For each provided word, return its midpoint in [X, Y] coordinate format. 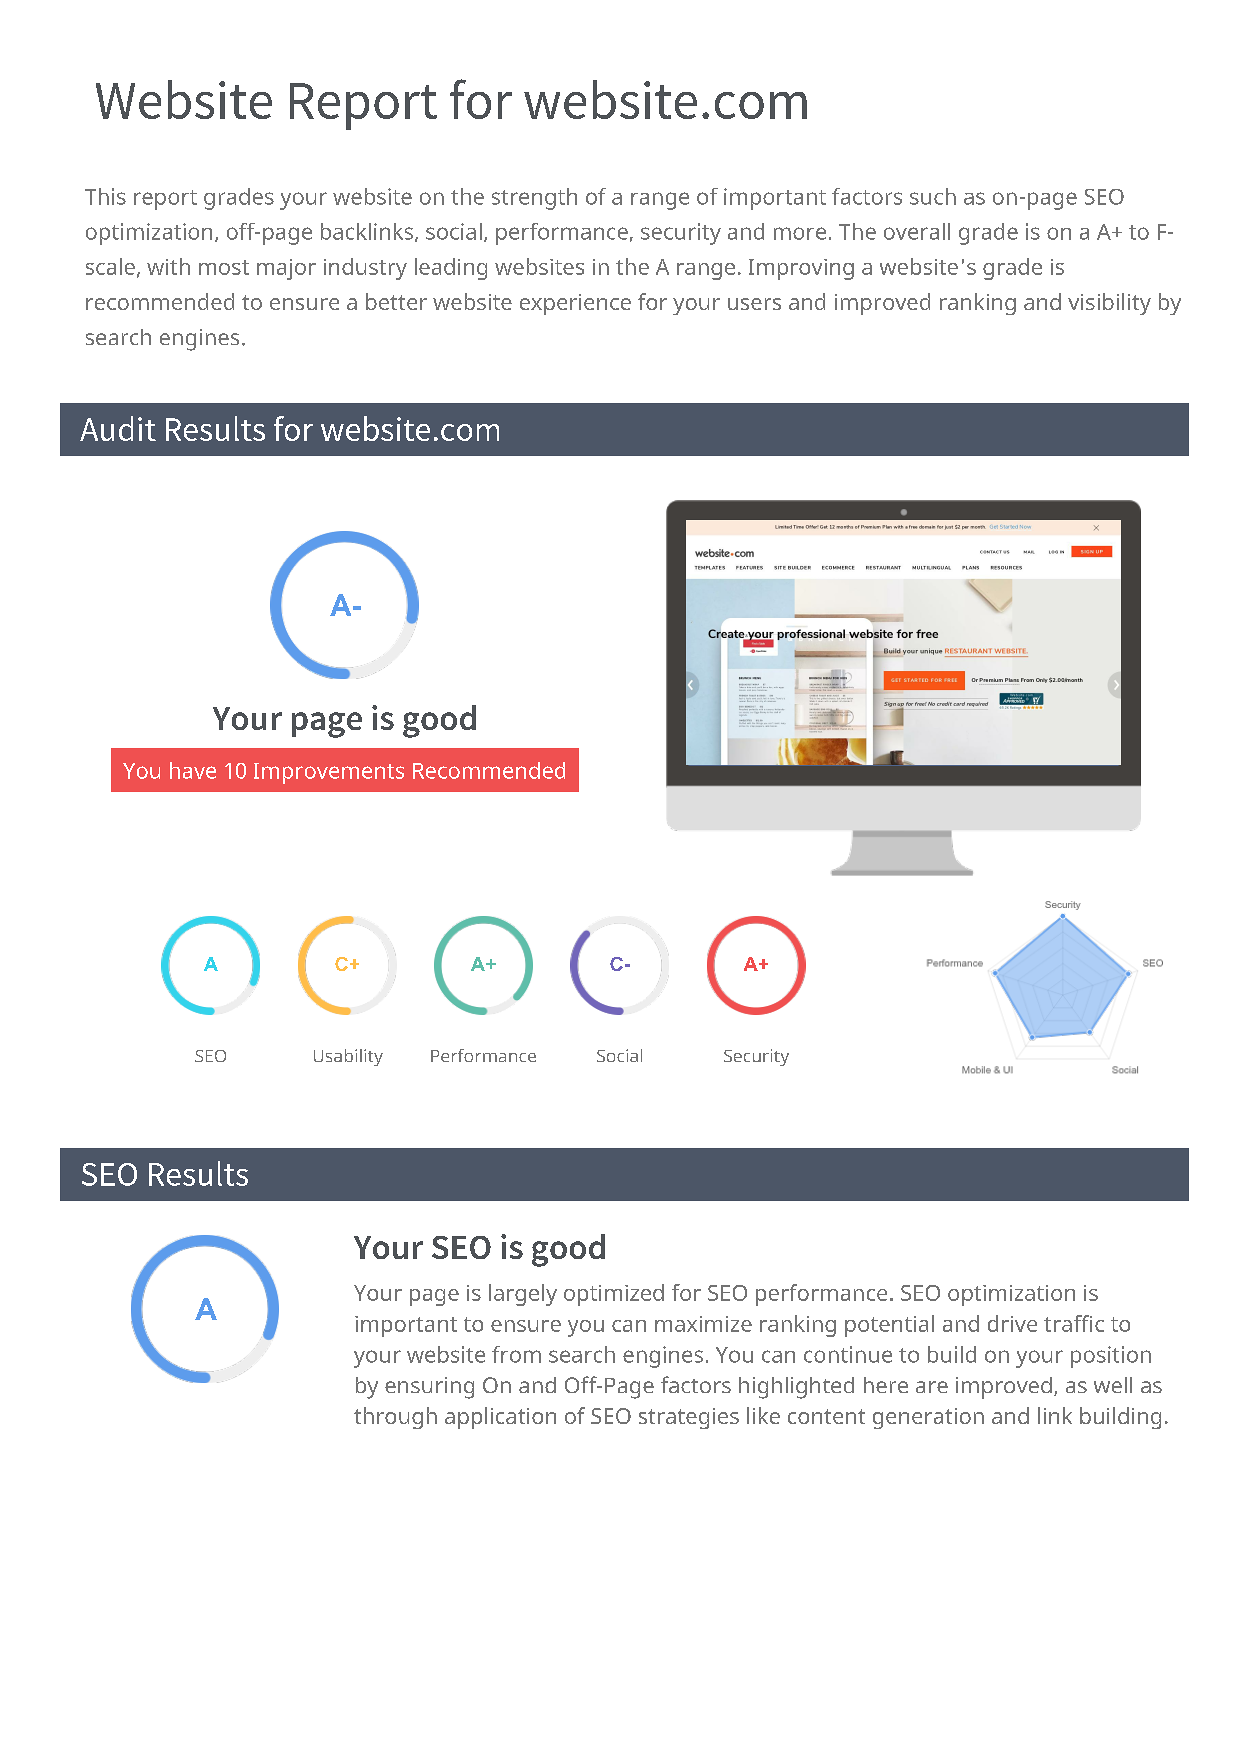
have [193, 770]
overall [917, 231]
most [224, 267]
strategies [689, 1418]
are [932, 1387]
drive [1012, 1323]
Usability [348, 1057]
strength [534, 199]
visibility [1109, 304]
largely [523, 1295]
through [395, 1418]
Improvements [329, 773]
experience [575, 304]
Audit [118, 428]
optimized [614, 1295]
